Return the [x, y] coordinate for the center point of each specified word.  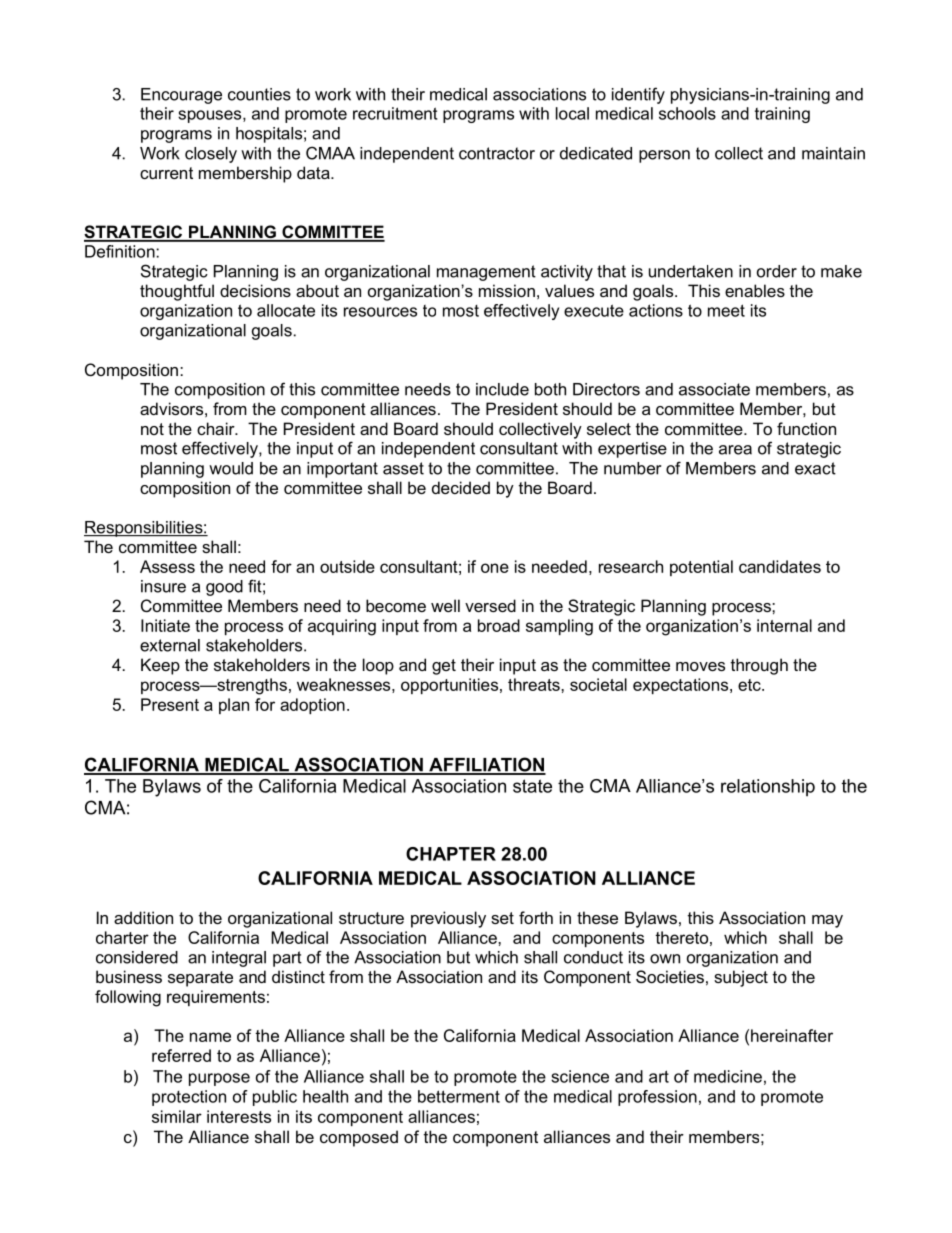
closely [211, 155]
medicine [728, 1076]
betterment [459, 1096]
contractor [497, 153]
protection [189, 1098]
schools [687, 113]
